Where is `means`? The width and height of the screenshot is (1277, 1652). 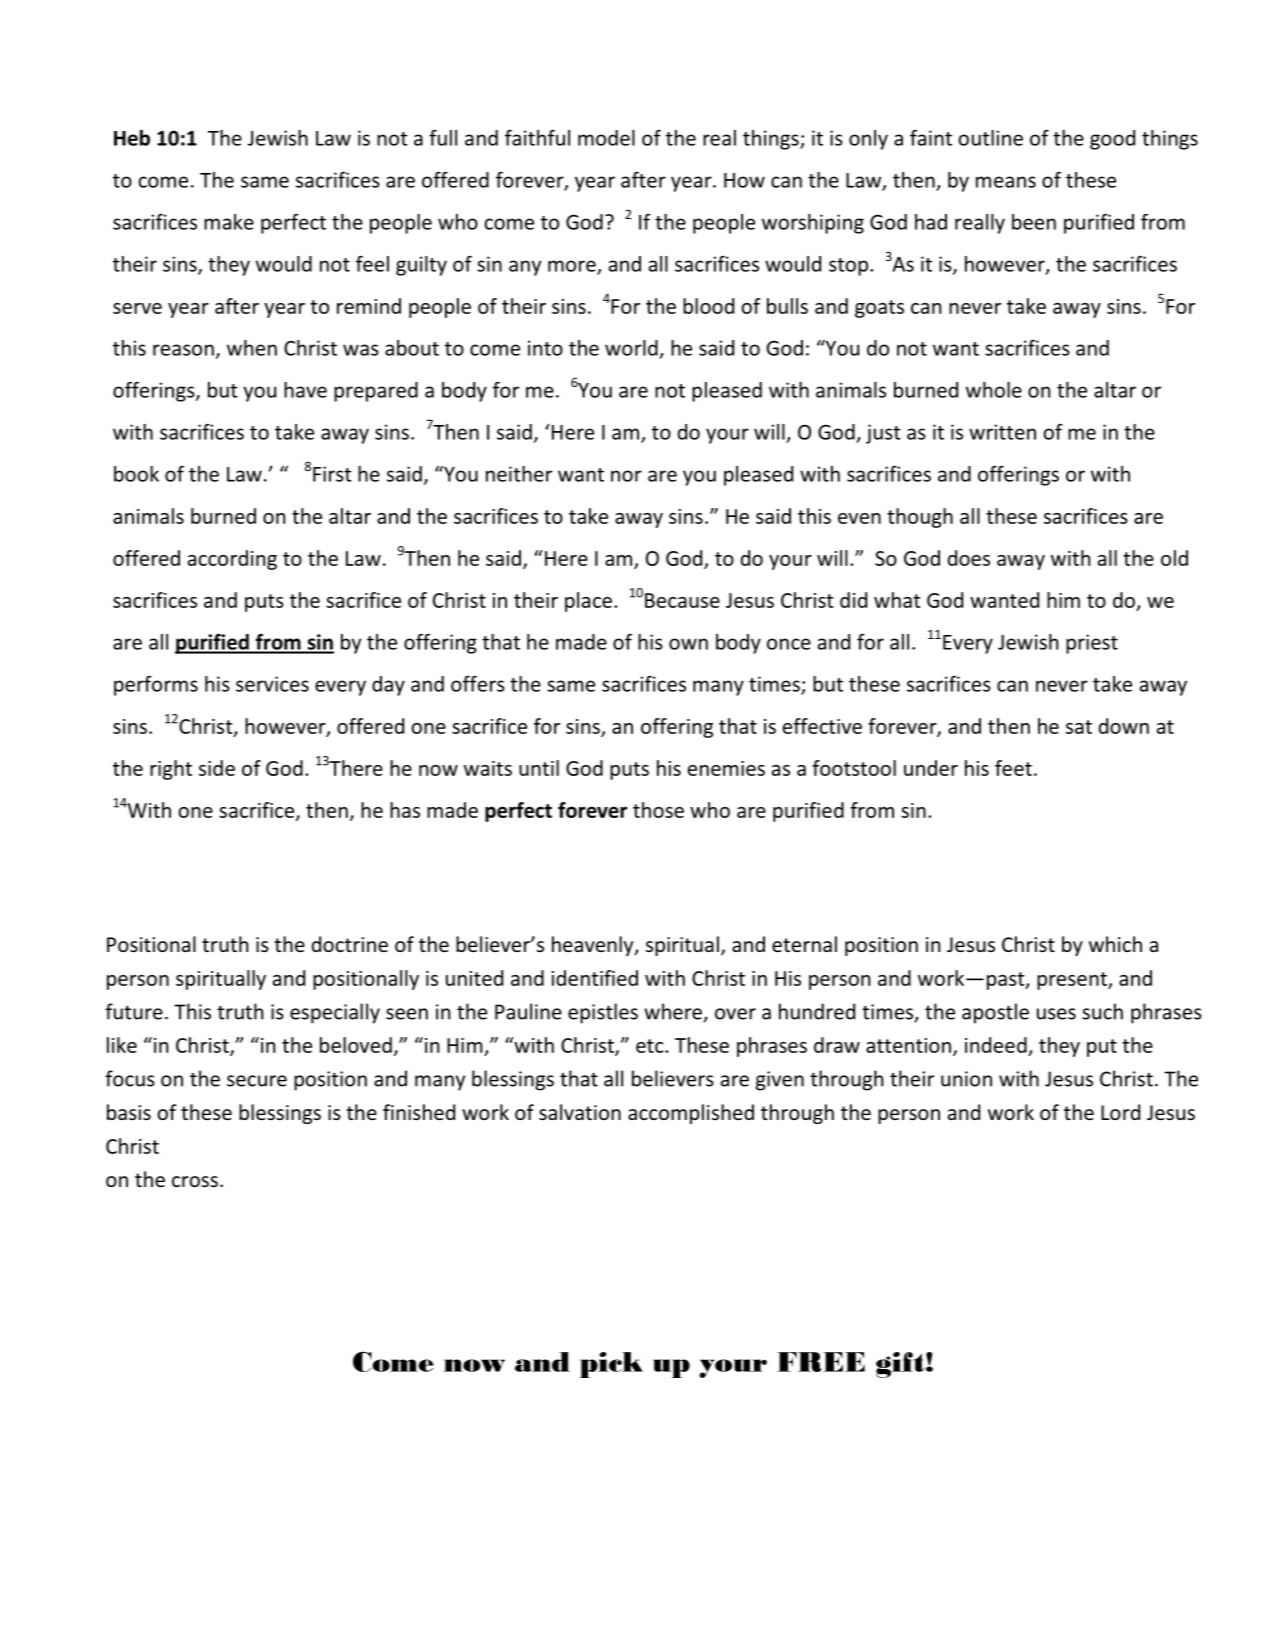
means is located at coordinates (1006, 182).
